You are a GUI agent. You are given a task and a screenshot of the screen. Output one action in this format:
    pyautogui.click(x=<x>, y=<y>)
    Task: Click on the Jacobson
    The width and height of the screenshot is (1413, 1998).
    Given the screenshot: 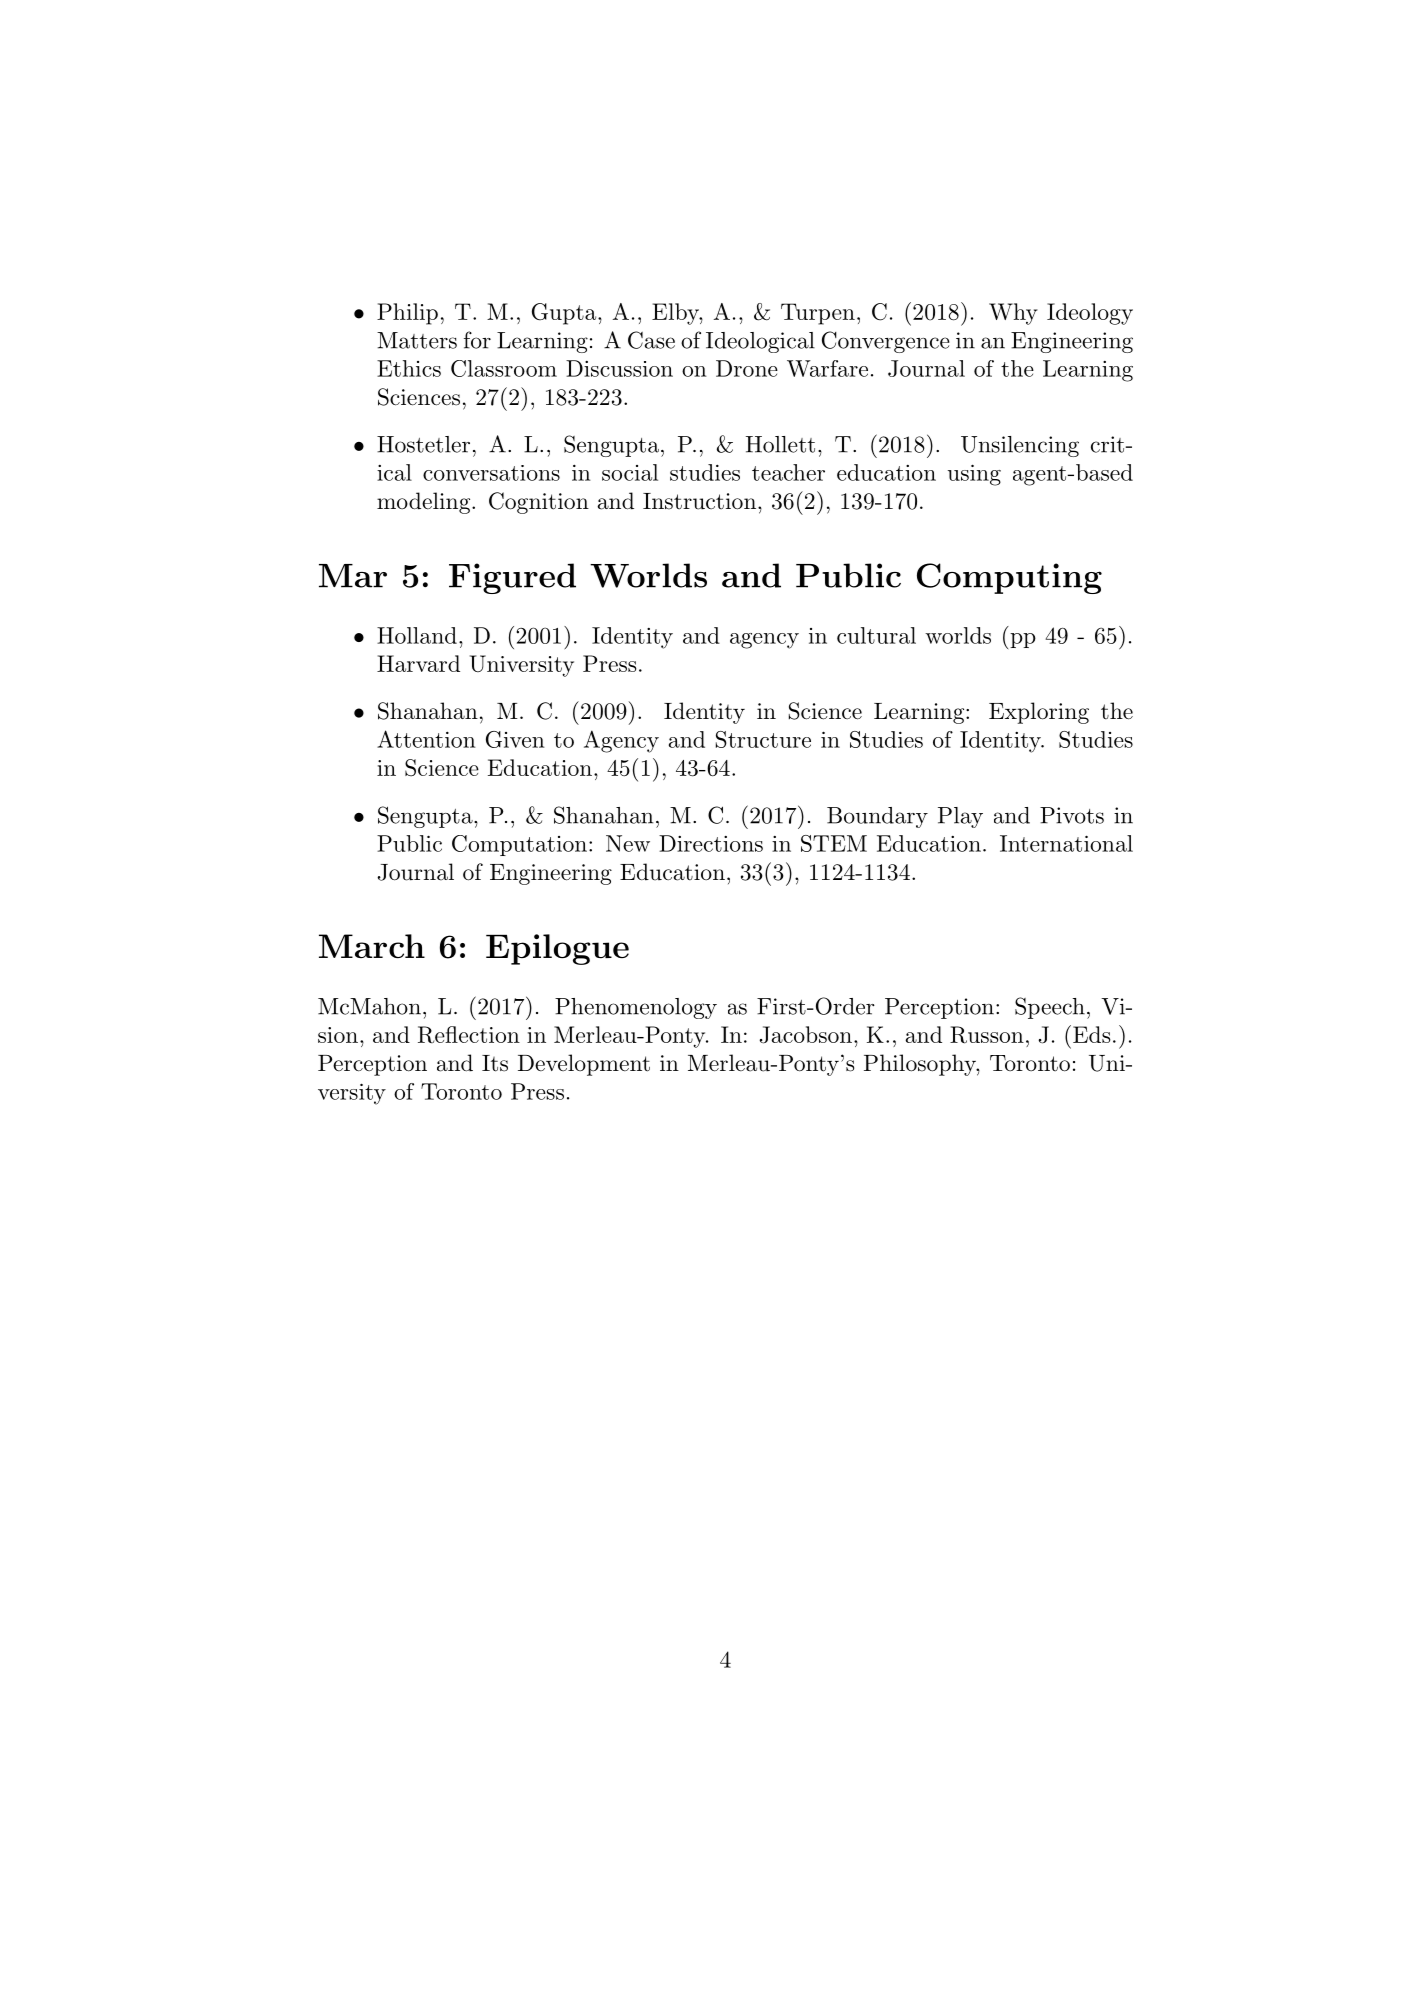 What is the action you would take?
    pyautogui.click(x=806, y=1035)
